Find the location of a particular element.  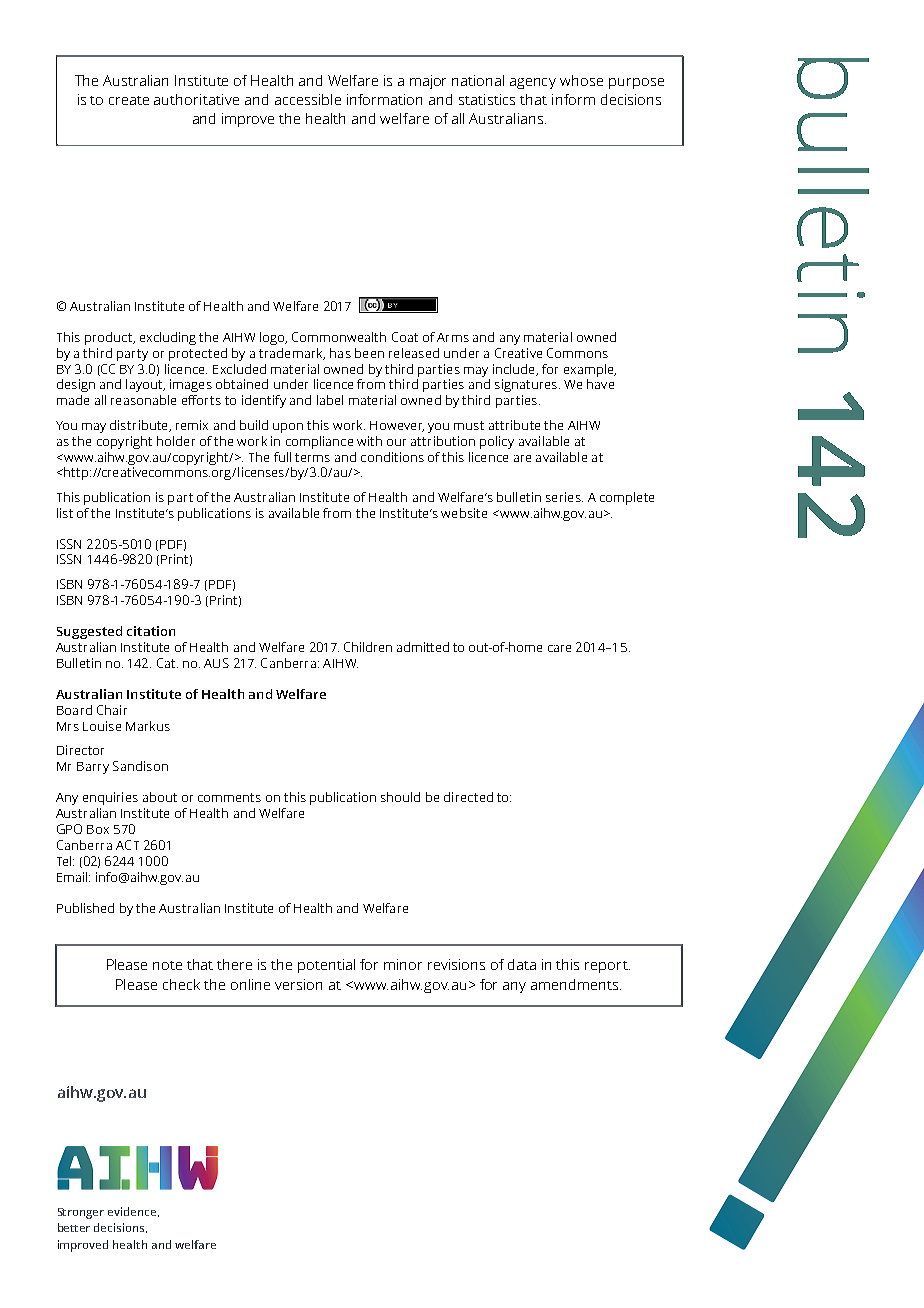

care is located at coordinates (559, 648).
